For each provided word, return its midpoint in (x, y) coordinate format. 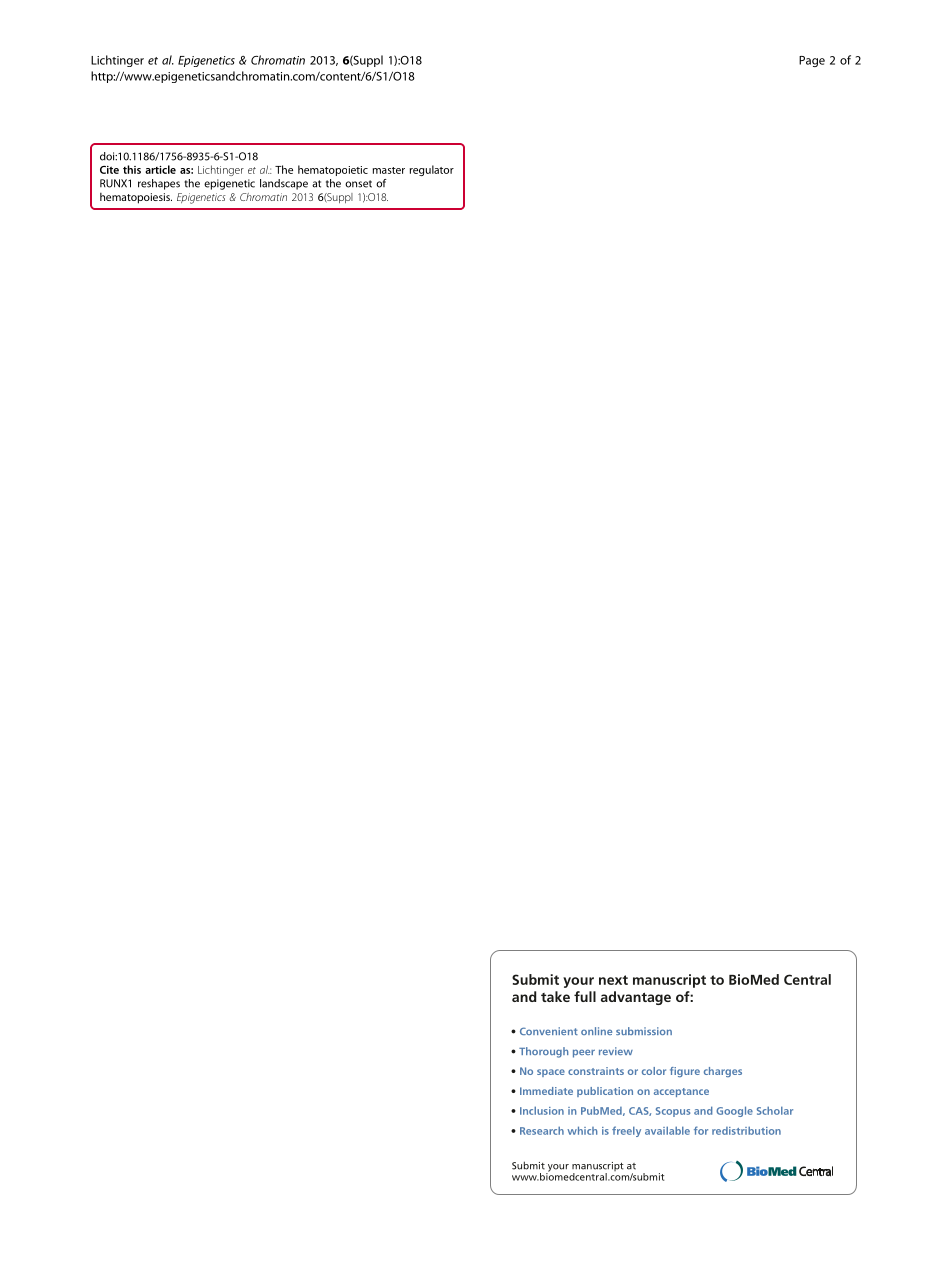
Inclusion (542, 1110)
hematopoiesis (136, 198)
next (613, 980)
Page (812, 61)
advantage (636, 998)
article (160, 169)
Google (734, 1111)
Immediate (546, 1091)
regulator (432, 170)
